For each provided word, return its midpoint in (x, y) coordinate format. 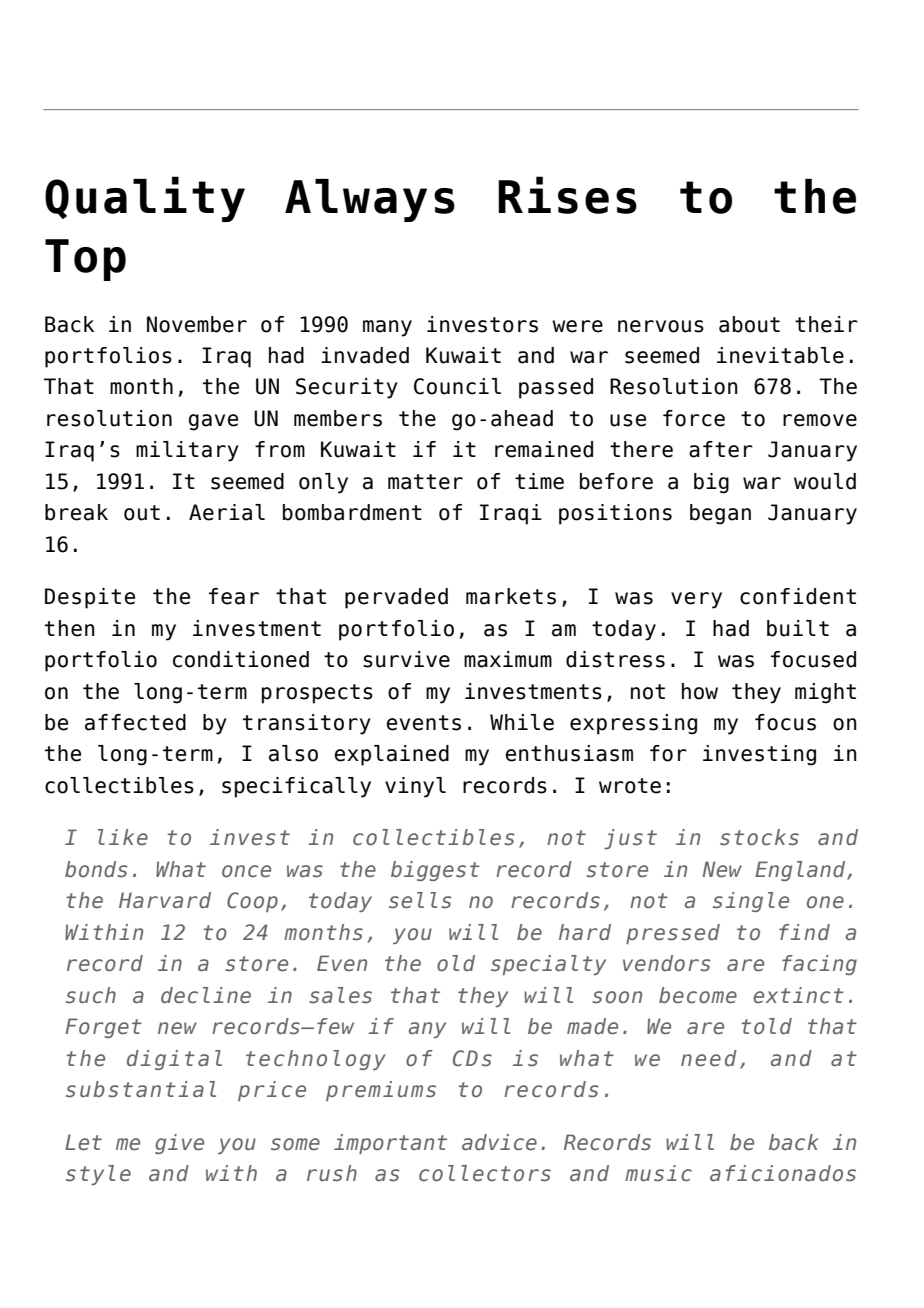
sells (420, 900)
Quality (145, 199)
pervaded (396, 598)
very (696, 600)
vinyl (415, 787)
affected (135, 722)
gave (213, 422)
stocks (759, 837)
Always (370, 200)
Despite (90, 598)
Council (457, 386)
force (694, 418)
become (698, 995)
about (749, 324)
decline (206, 995)
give (179, 1144)
